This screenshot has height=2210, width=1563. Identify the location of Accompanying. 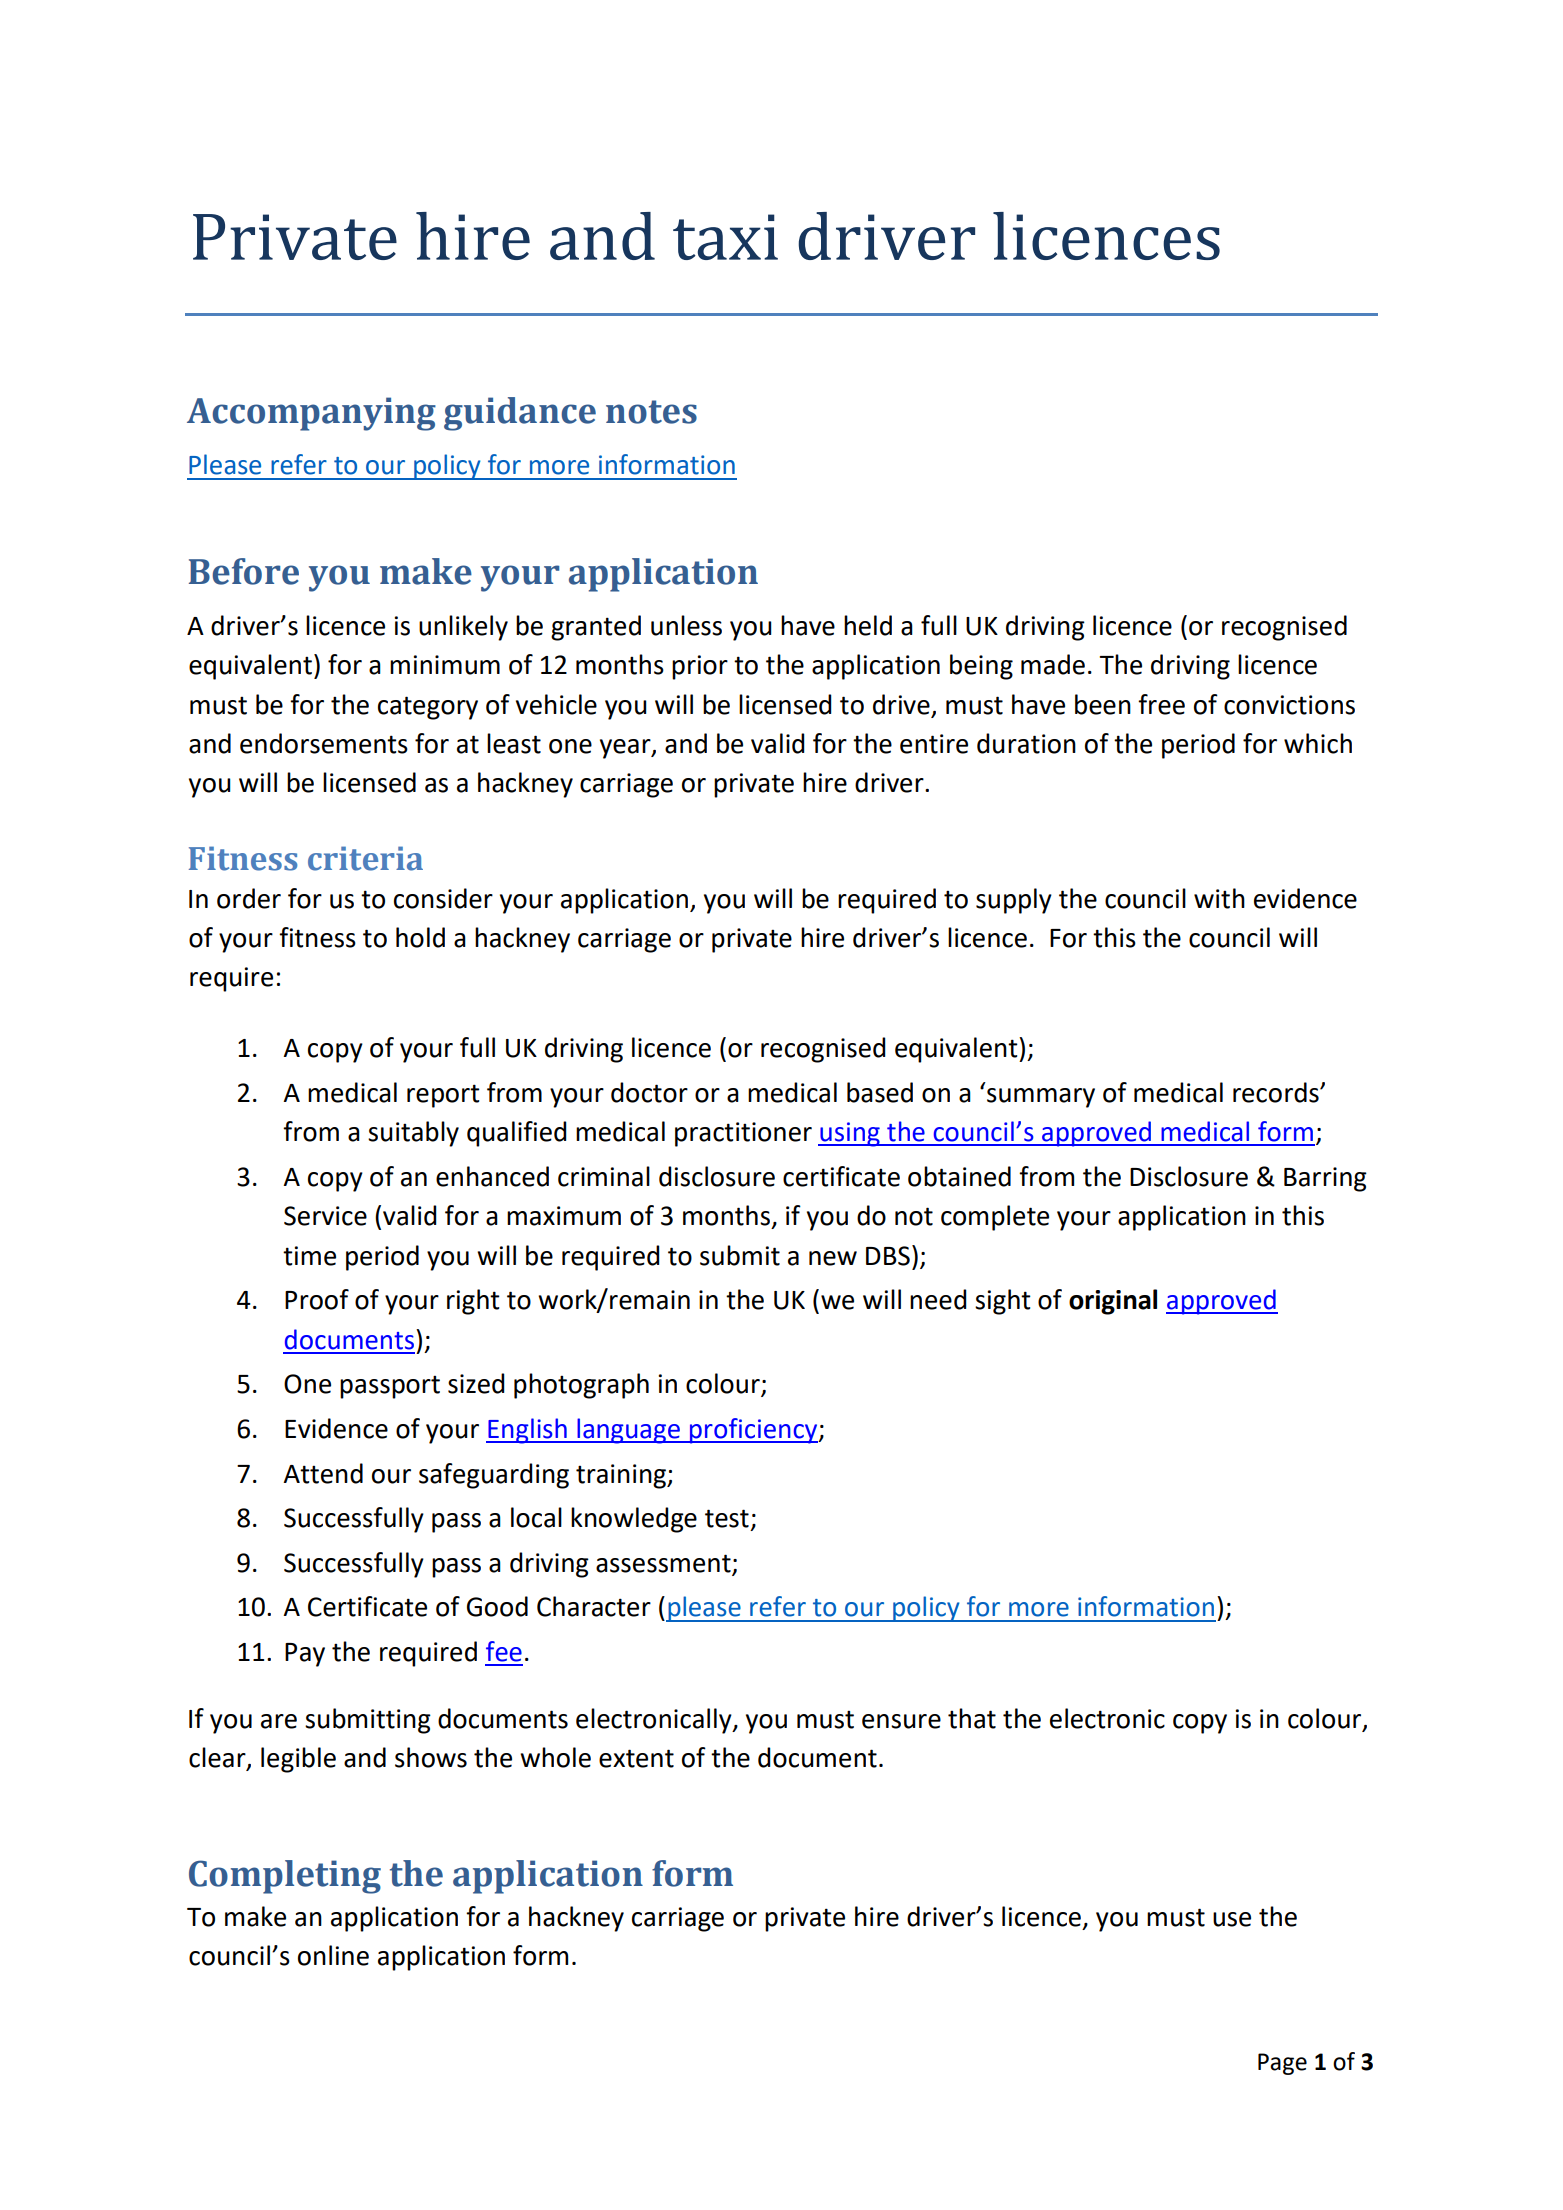
(311, 414).
